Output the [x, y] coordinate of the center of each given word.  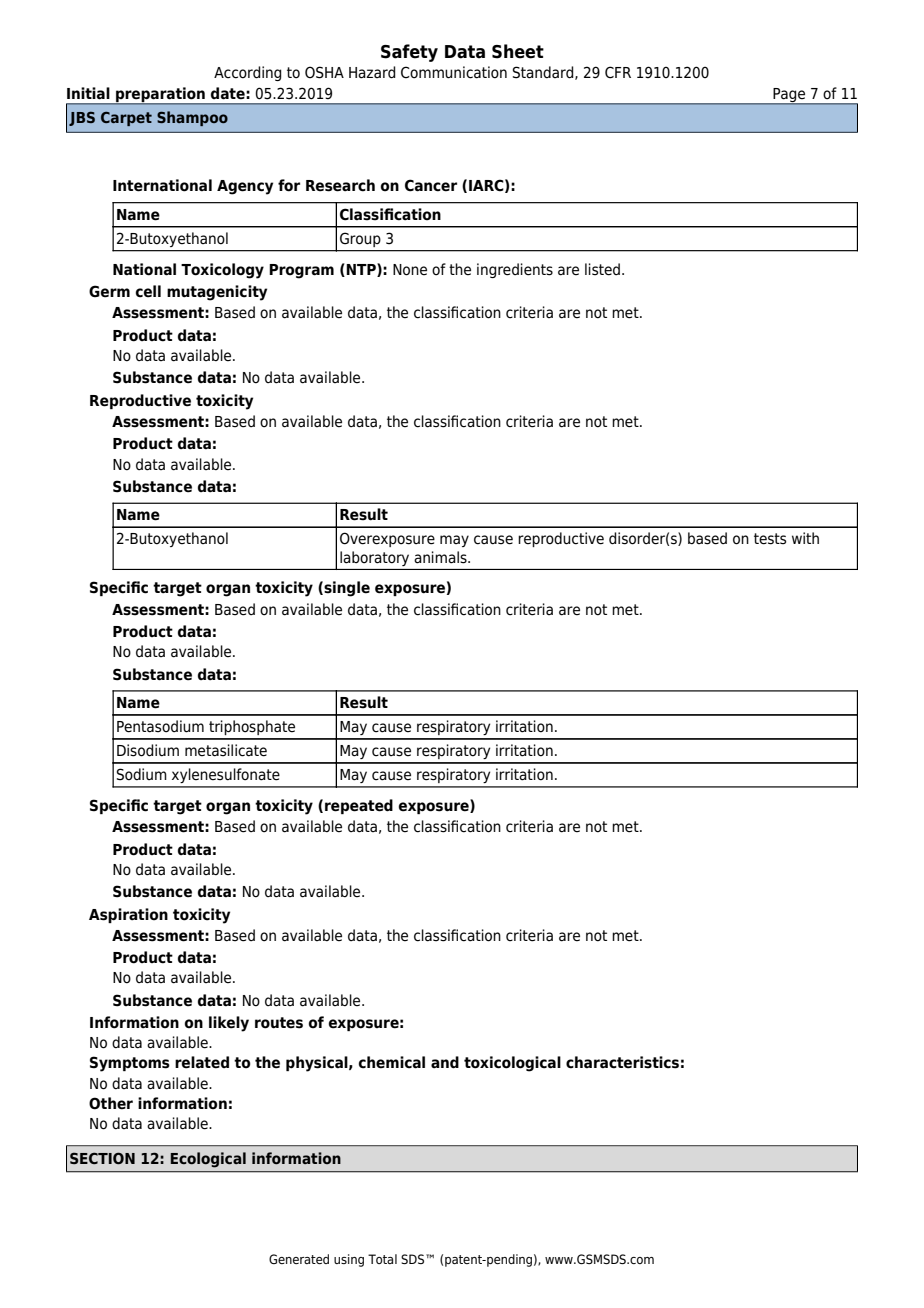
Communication [454, 72]
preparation [160, 95]
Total [382, 1259]
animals [441, 557]
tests [770, 539]
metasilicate [226, 750]
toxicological [512, 1064]
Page [789, 96]
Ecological [208, 1160]
